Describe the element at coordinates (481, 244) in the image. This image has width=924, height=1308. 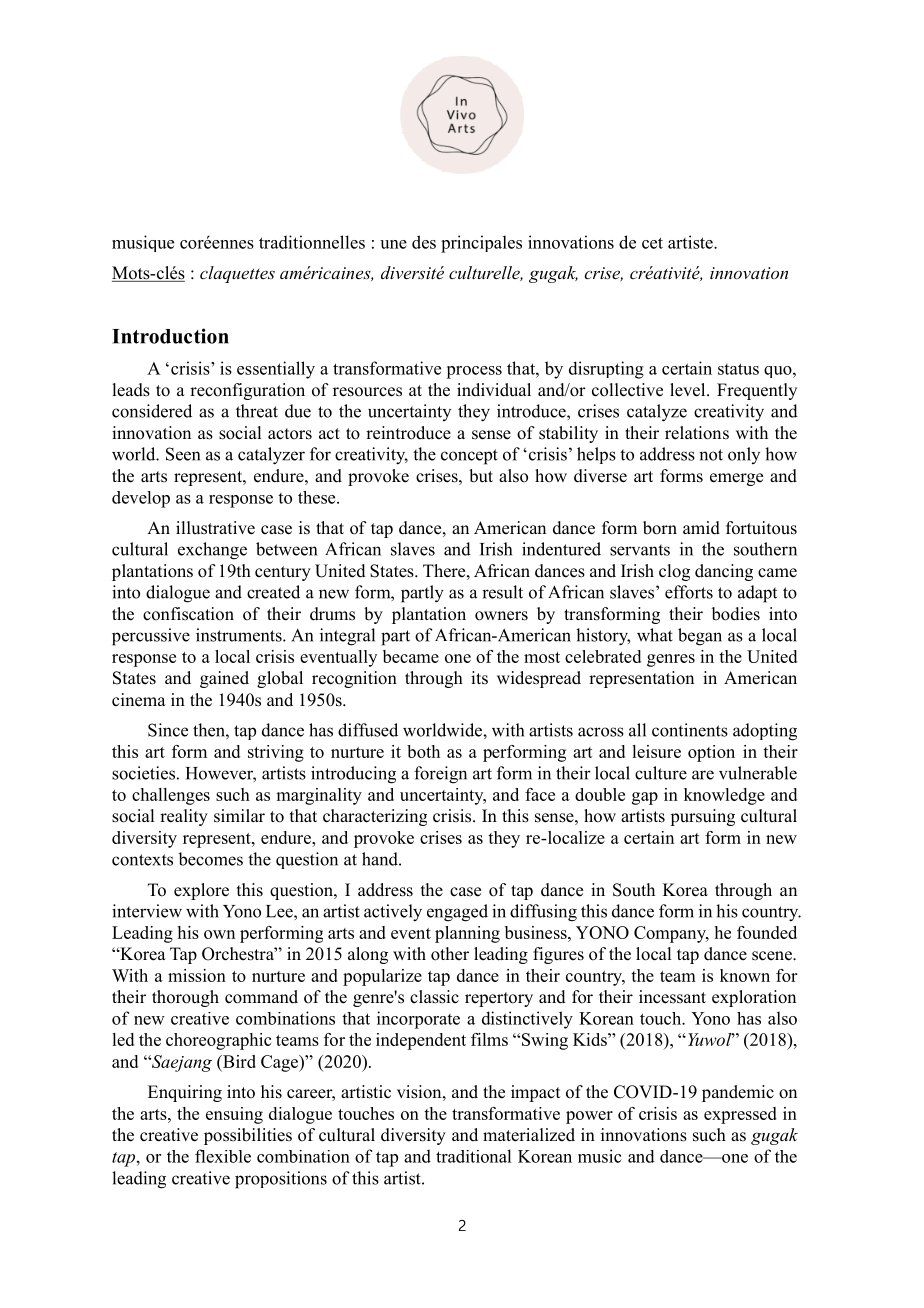
I see `principales` at that location.
